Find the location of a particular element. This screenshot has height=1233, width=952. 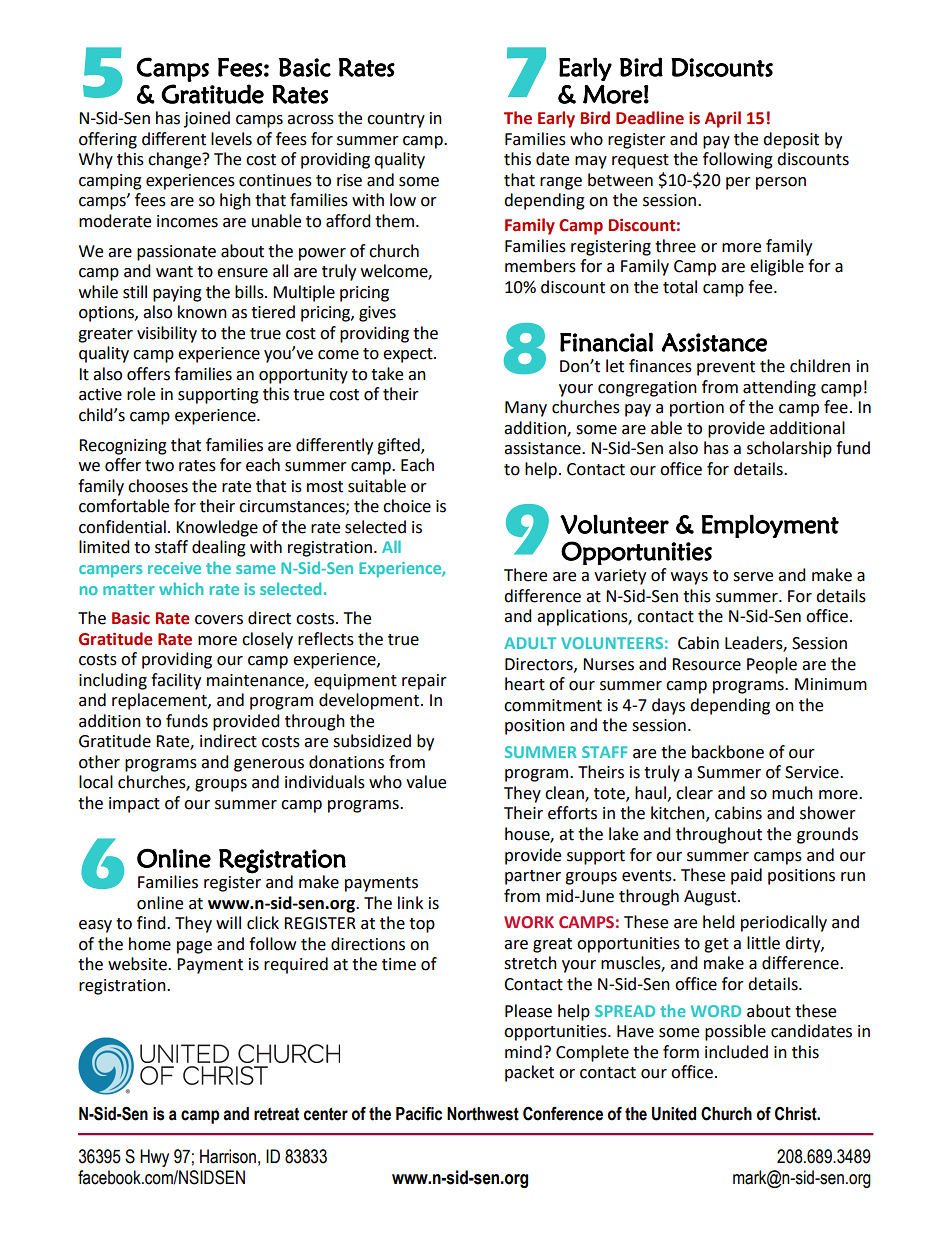

Northwest is located at coordinates (483, 1114).
